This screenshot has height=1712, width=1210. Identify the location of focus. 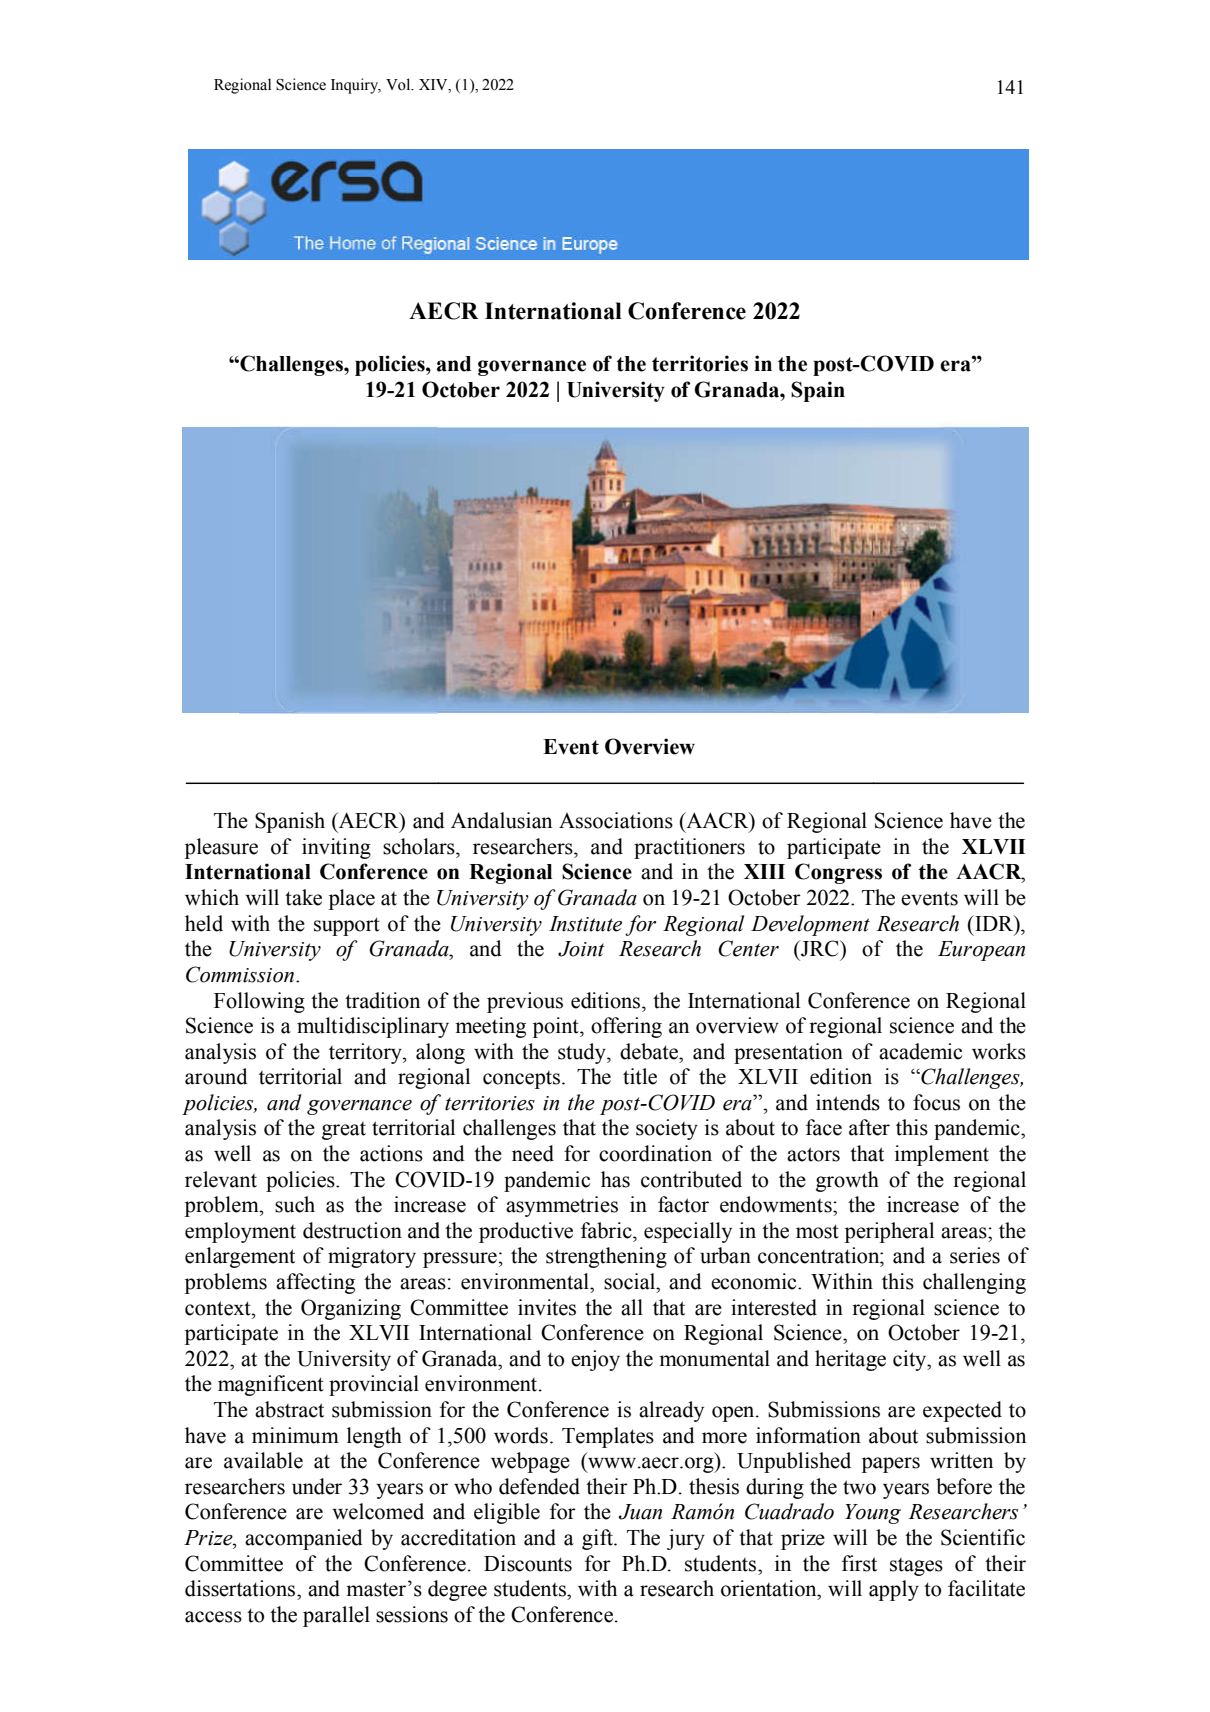
(936, 1102).
